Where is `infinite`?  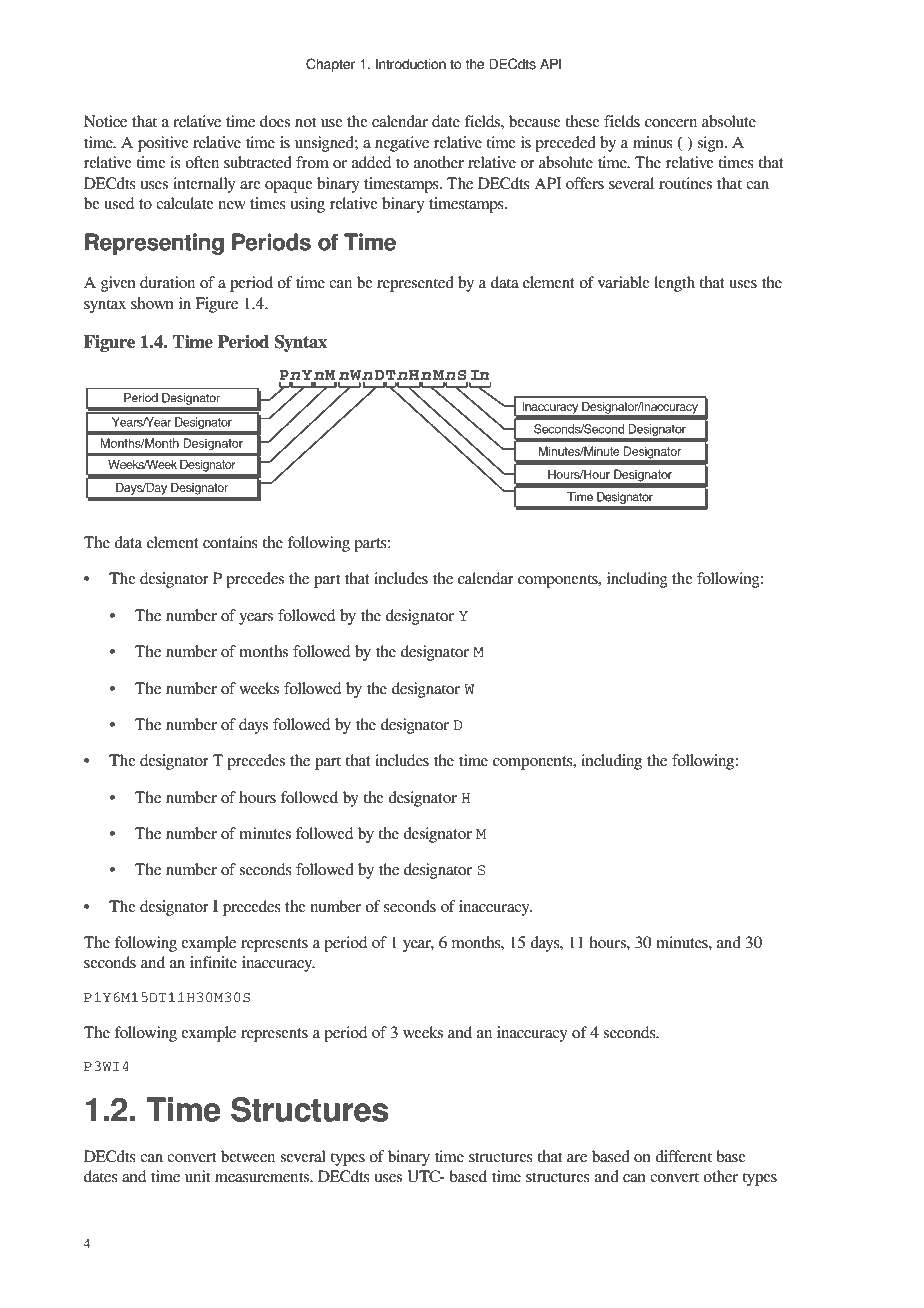
infinite is located at coordinates (213, 962).
